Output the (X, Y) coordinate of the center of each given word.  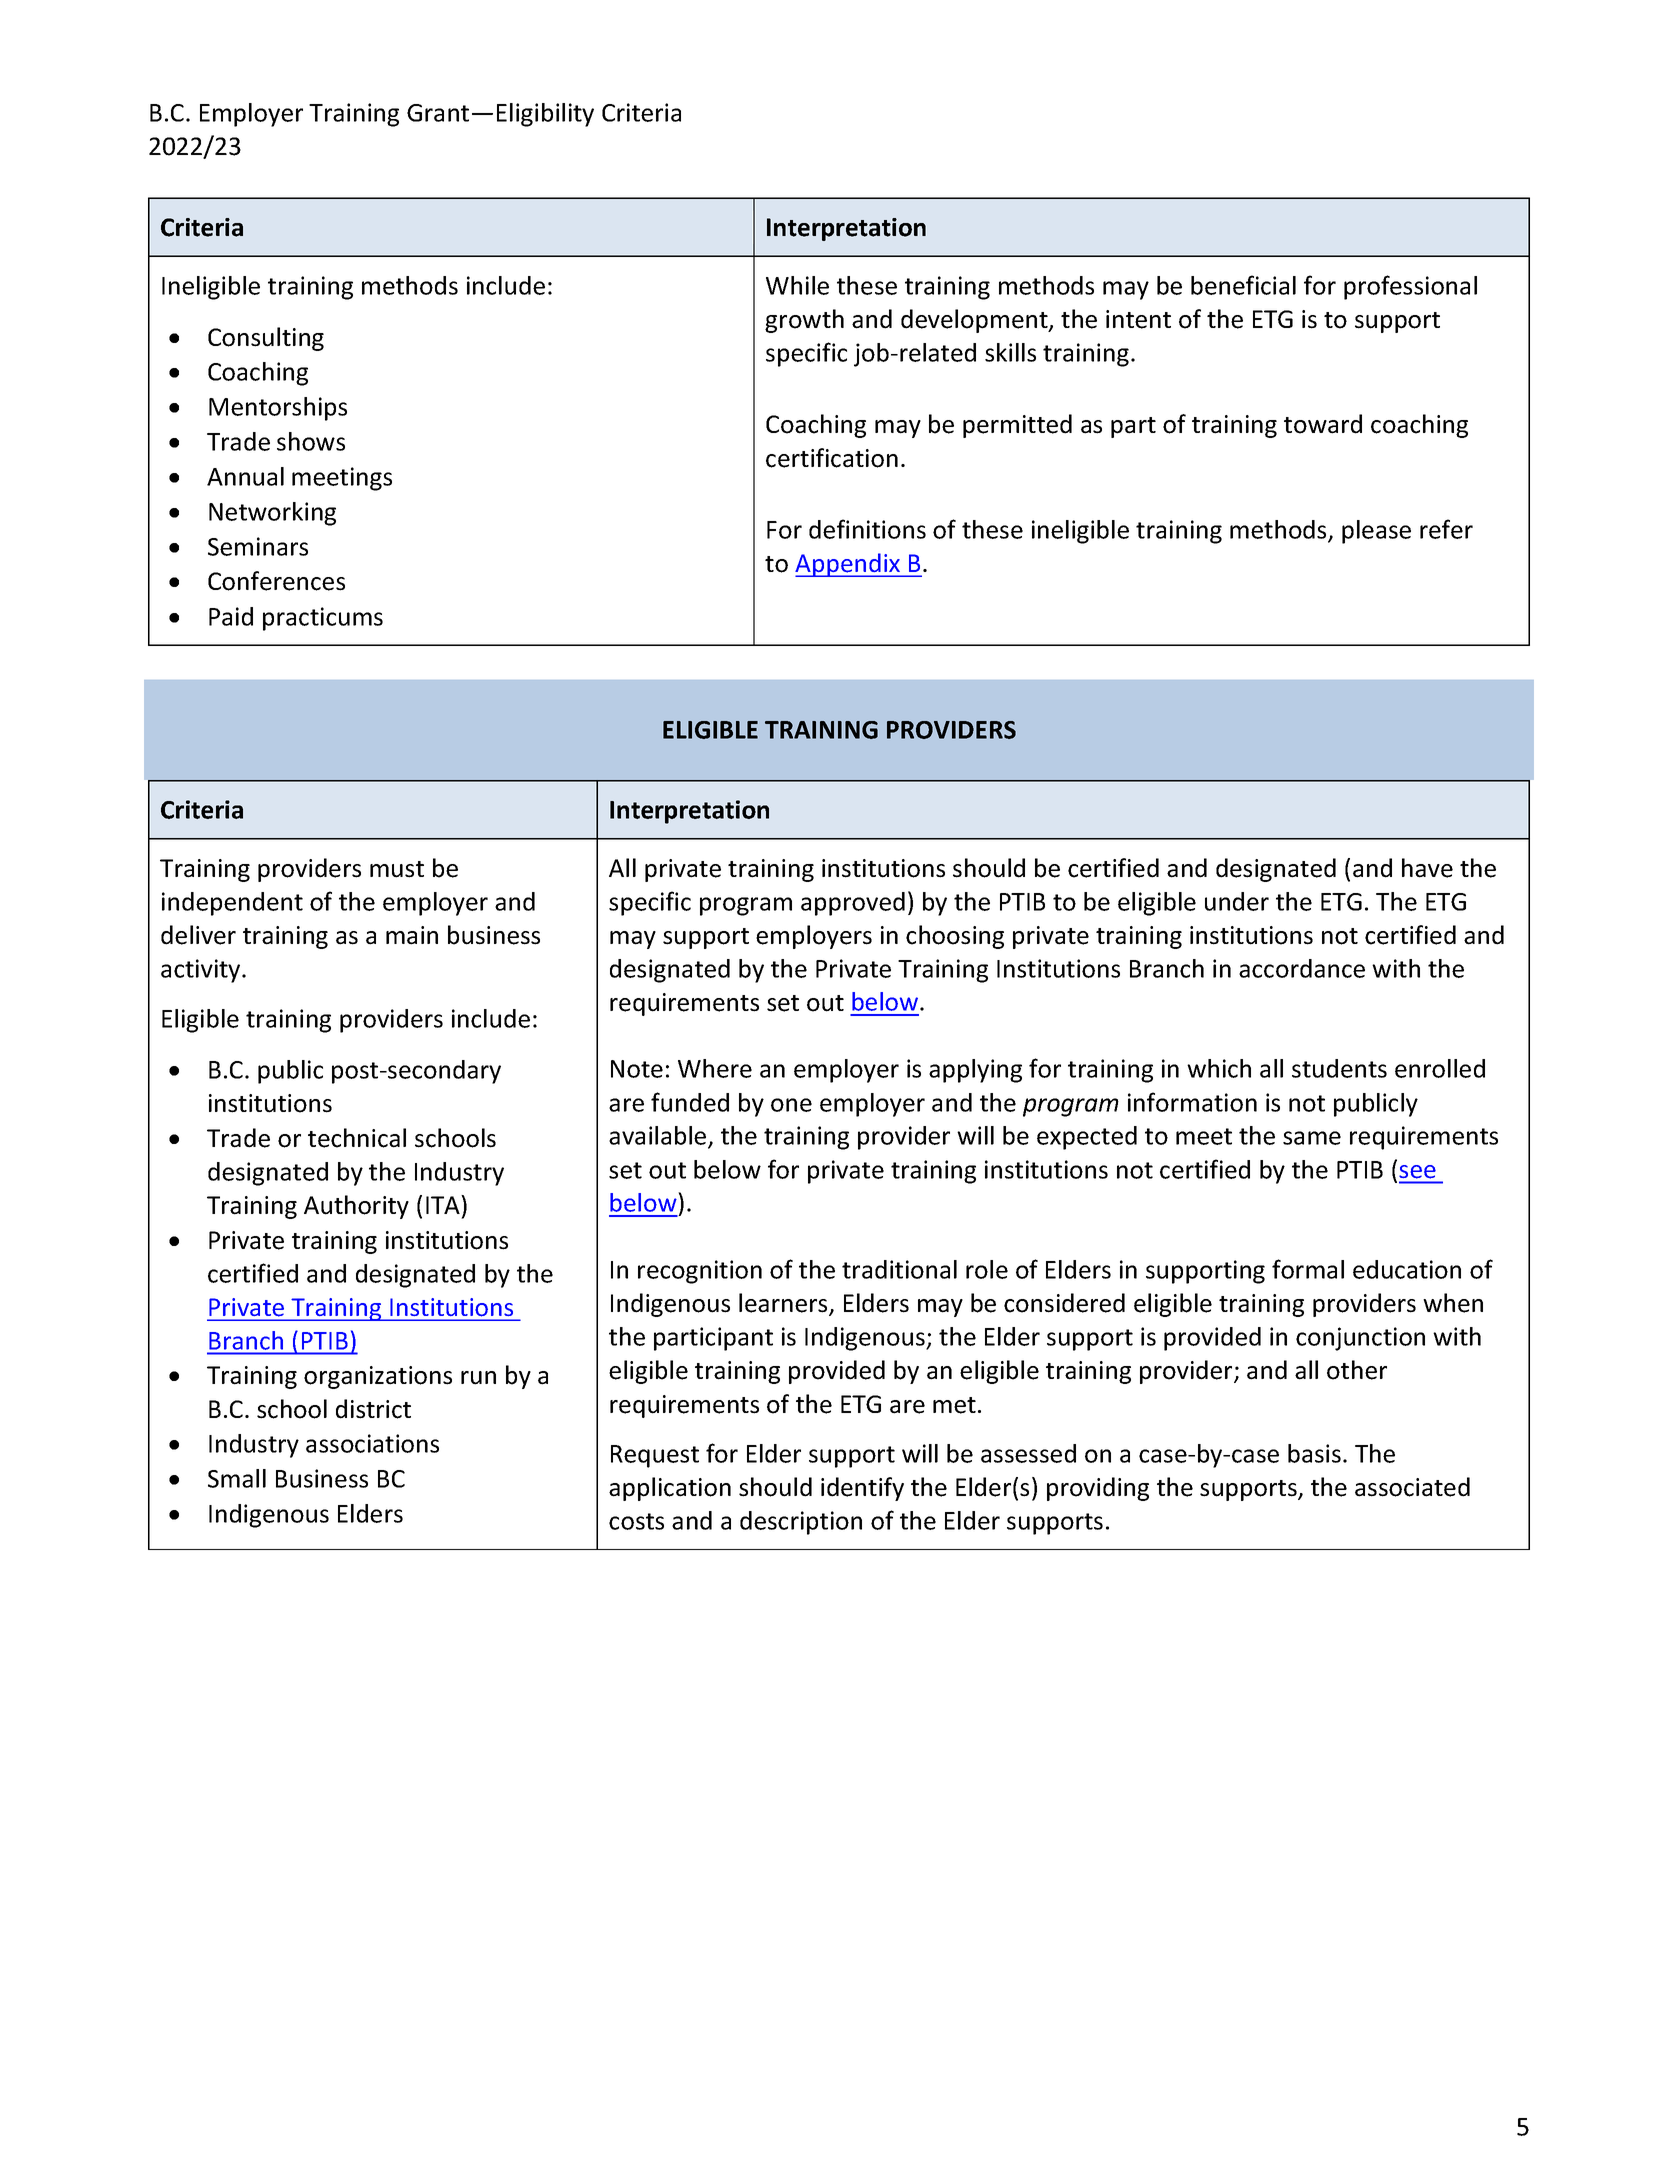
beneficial (1243, 285)
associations (372, 1443)
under (1237, 901)
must (397, 869)
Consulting (266, 339)
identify (862, 1489)
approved (853, 904)
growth (804, 321)
